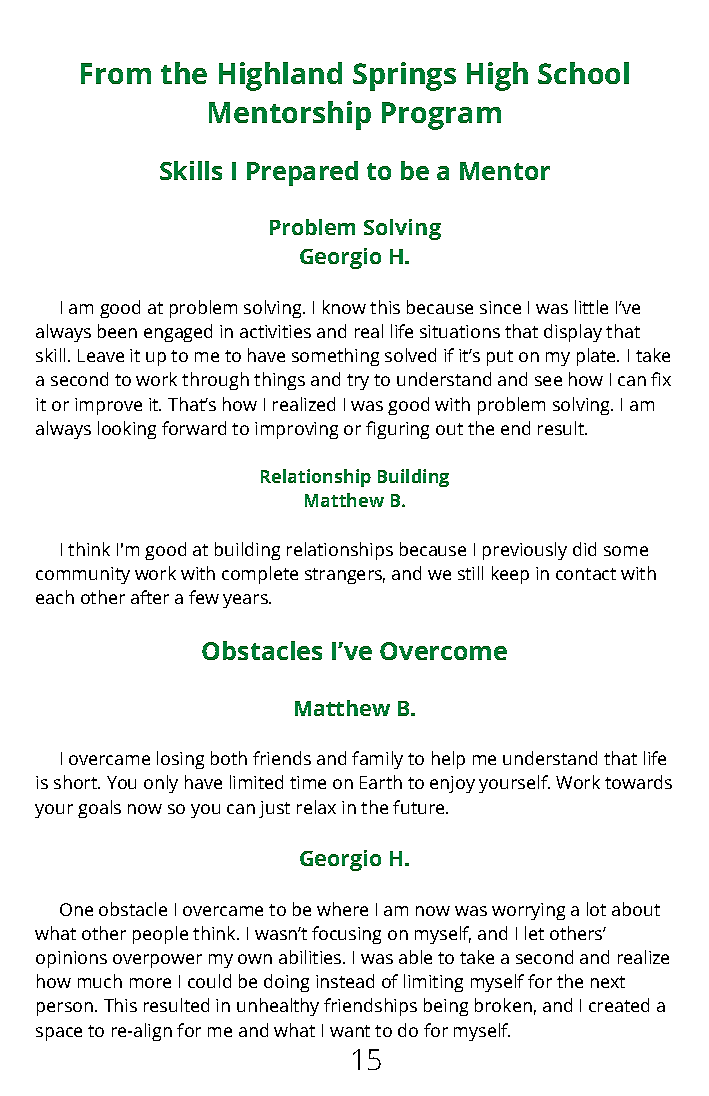 This image has width=709, height=1096. I want to click on more, so click(150, 983).
